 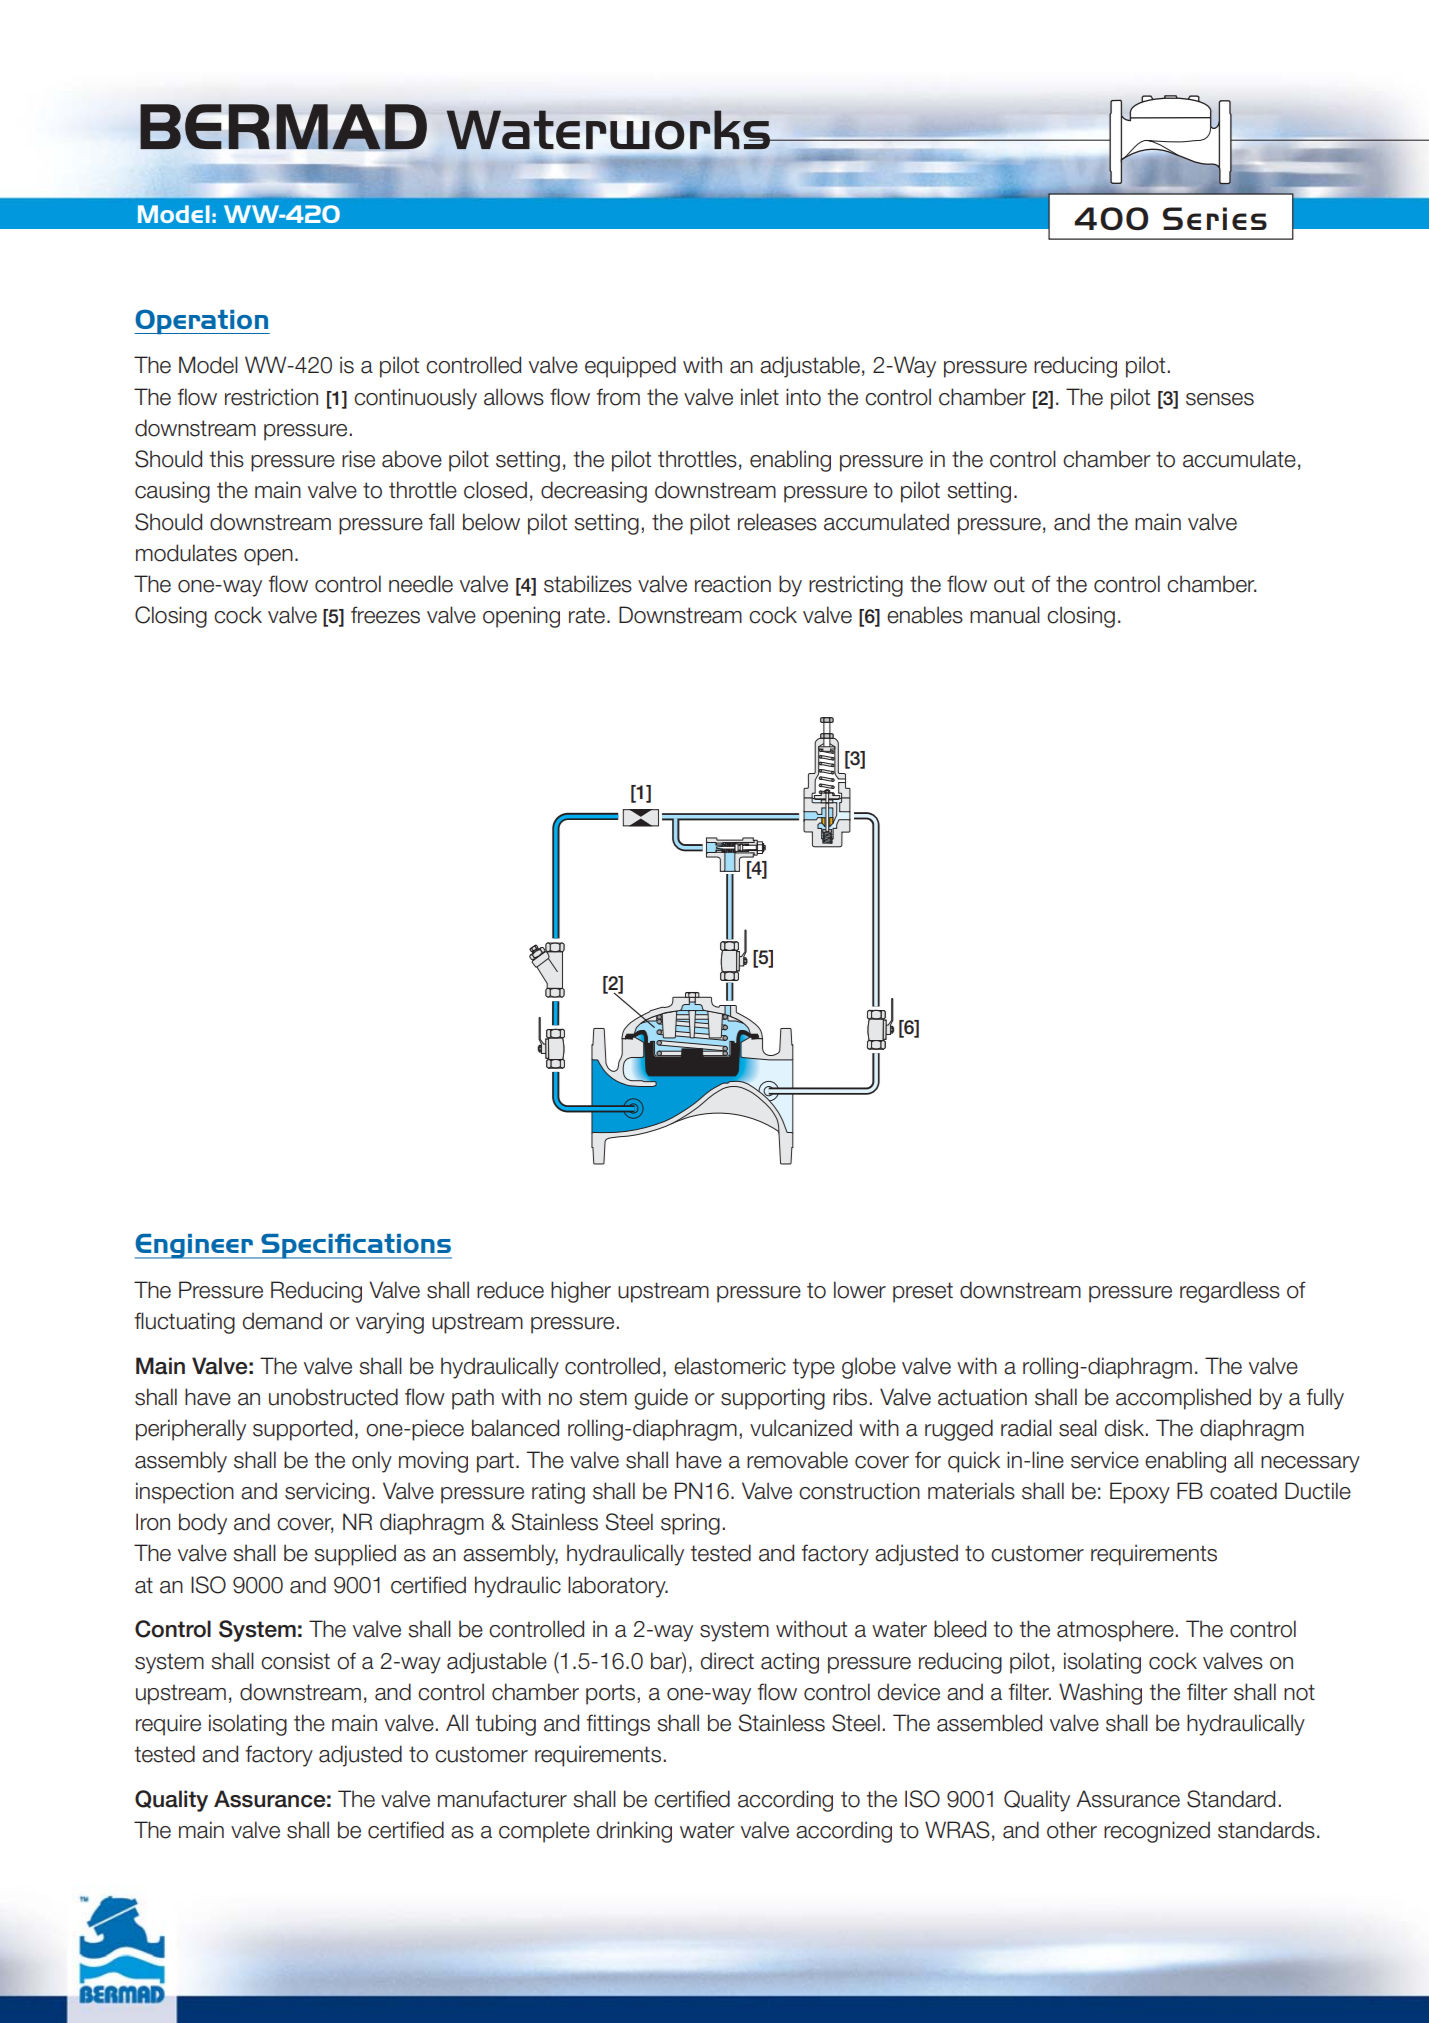 What do you see at coordinates (1140, 1493) in the document?
I see `Epoxy` at bounding box center [1140, 1493].
